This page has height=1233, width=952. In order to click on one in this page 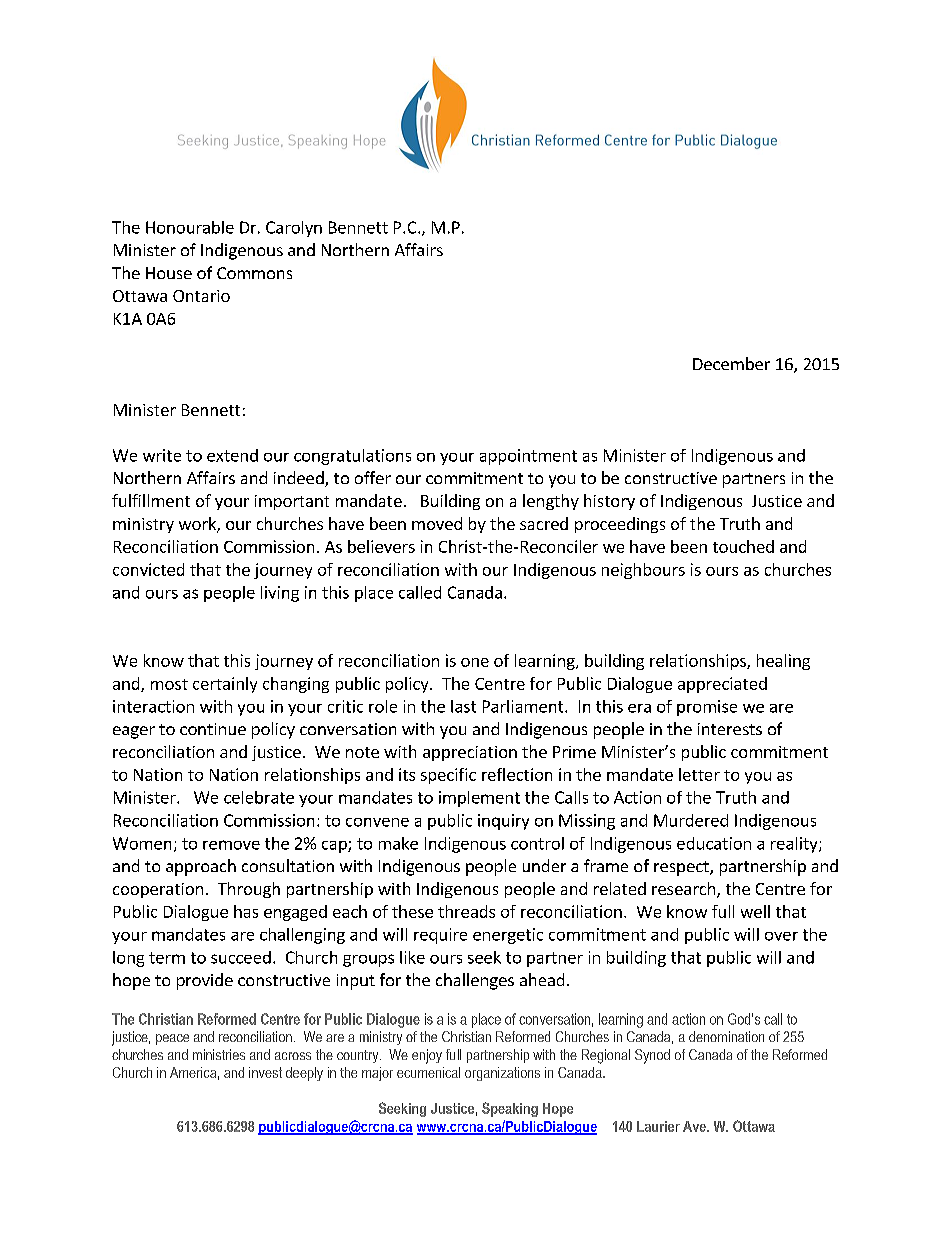, I will do `click(475, 662)`.
